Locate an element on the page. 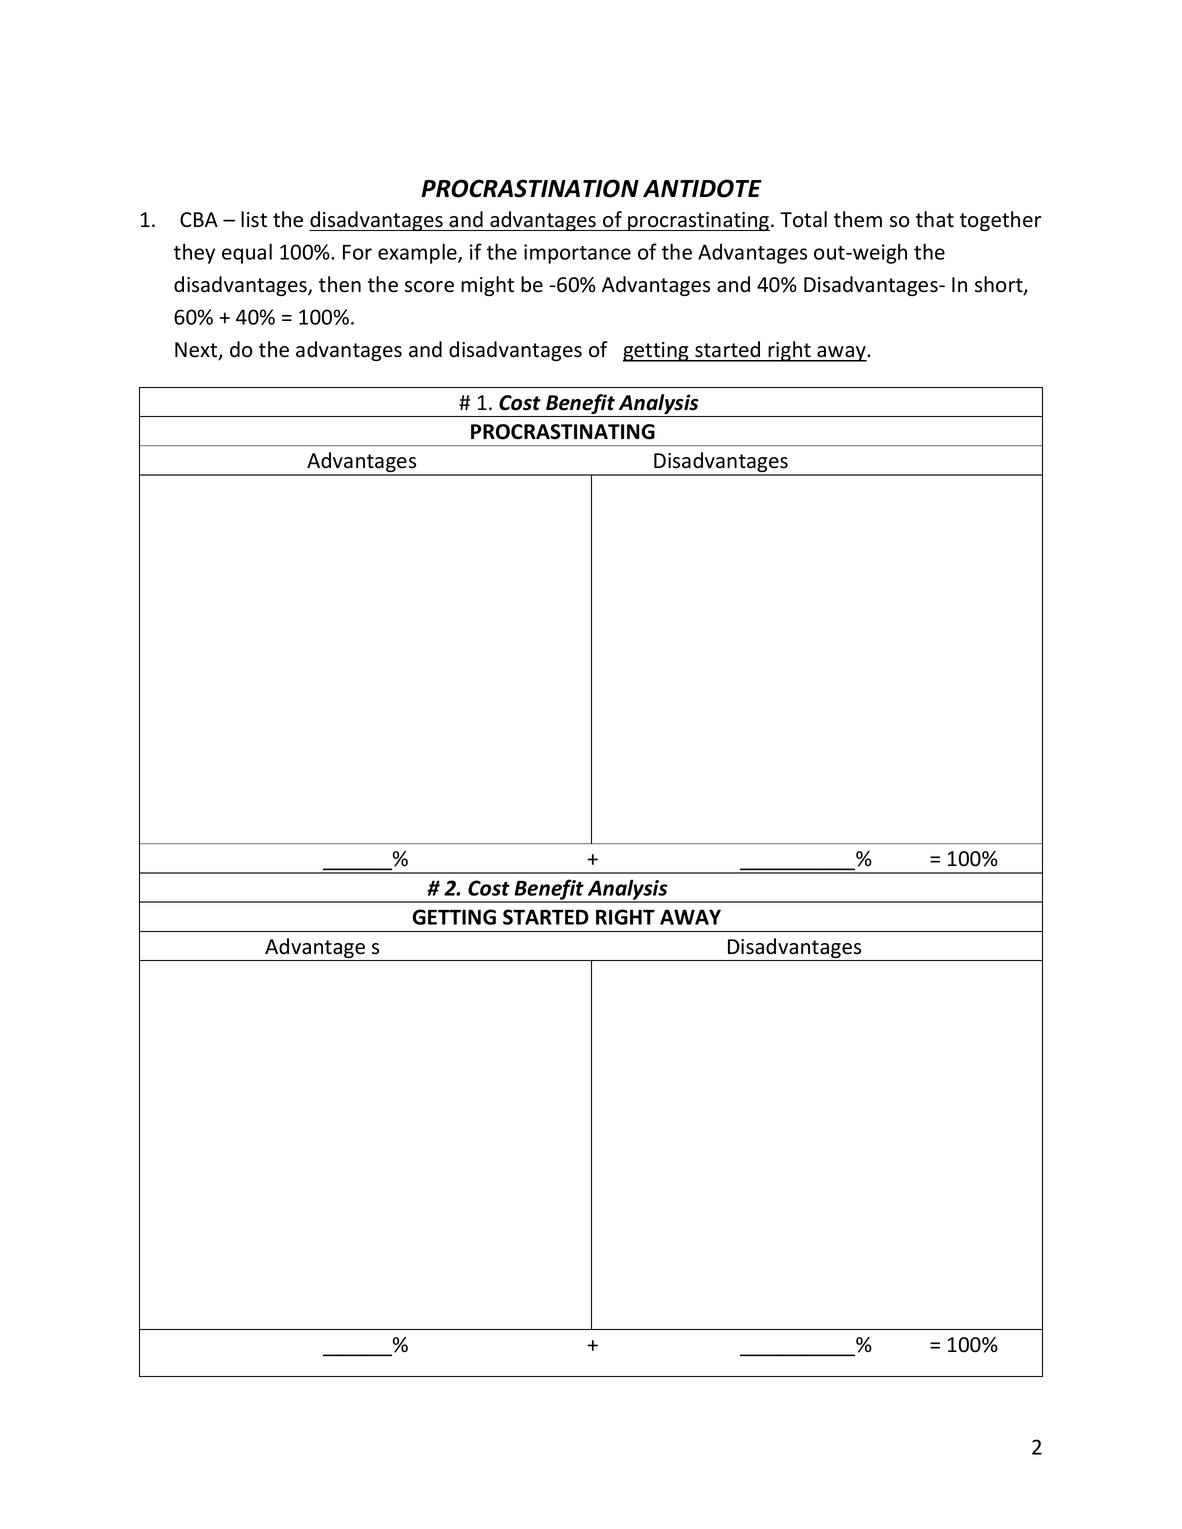 The image size is (1182, 1529). score is located at coordinates (429, 287).
